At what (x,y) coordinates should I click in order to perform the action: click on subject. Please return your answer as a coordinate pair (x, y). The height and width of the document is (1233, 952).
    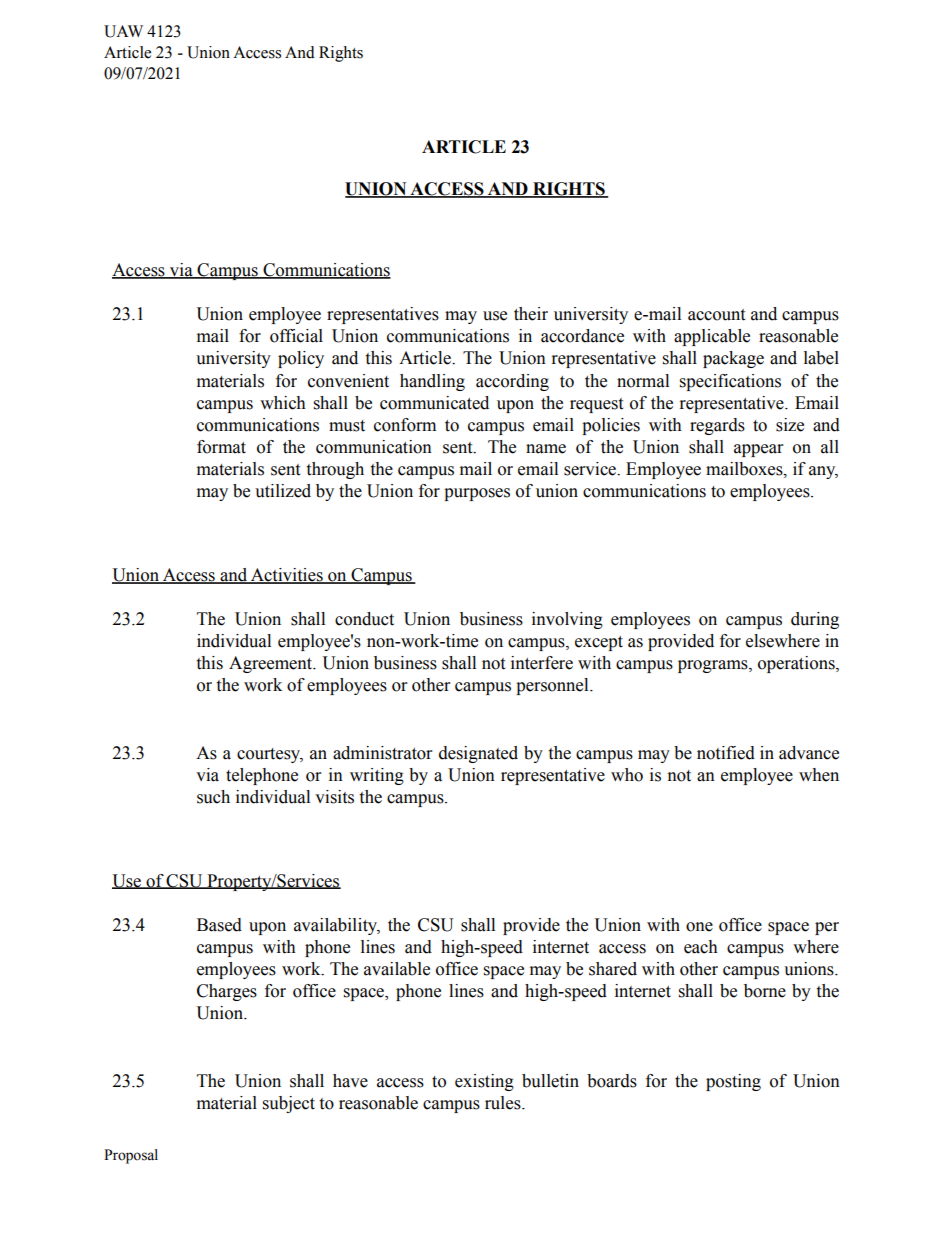
    Looking at the image, I should click on (289, 1104).
